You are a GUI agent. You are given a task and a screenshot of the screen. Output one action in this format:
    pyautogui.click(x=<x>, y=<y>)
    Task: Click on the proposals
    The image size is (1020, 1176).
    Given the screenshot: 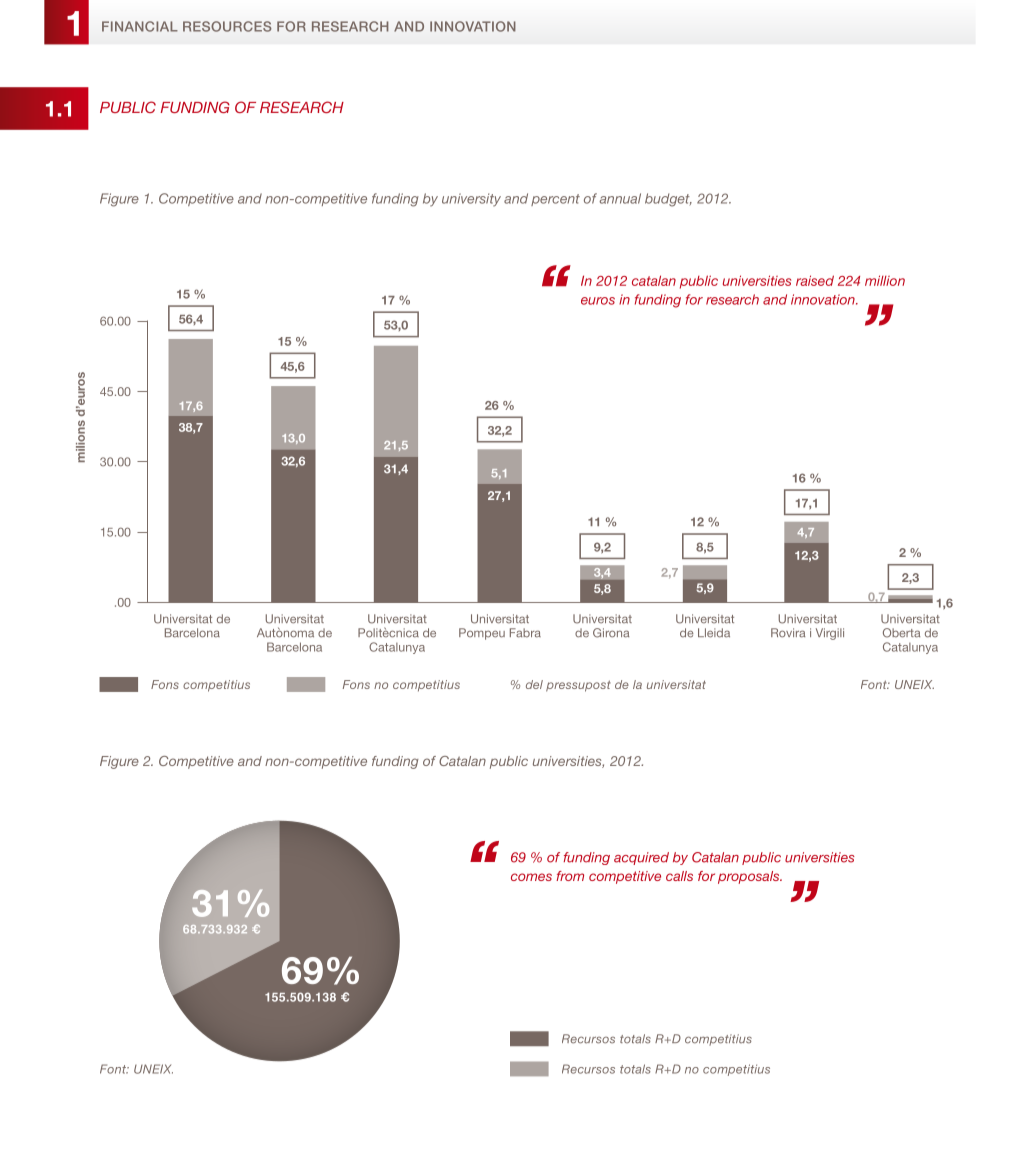 What is the action you would take?
    pyautogui.click(x=750, y=877)
